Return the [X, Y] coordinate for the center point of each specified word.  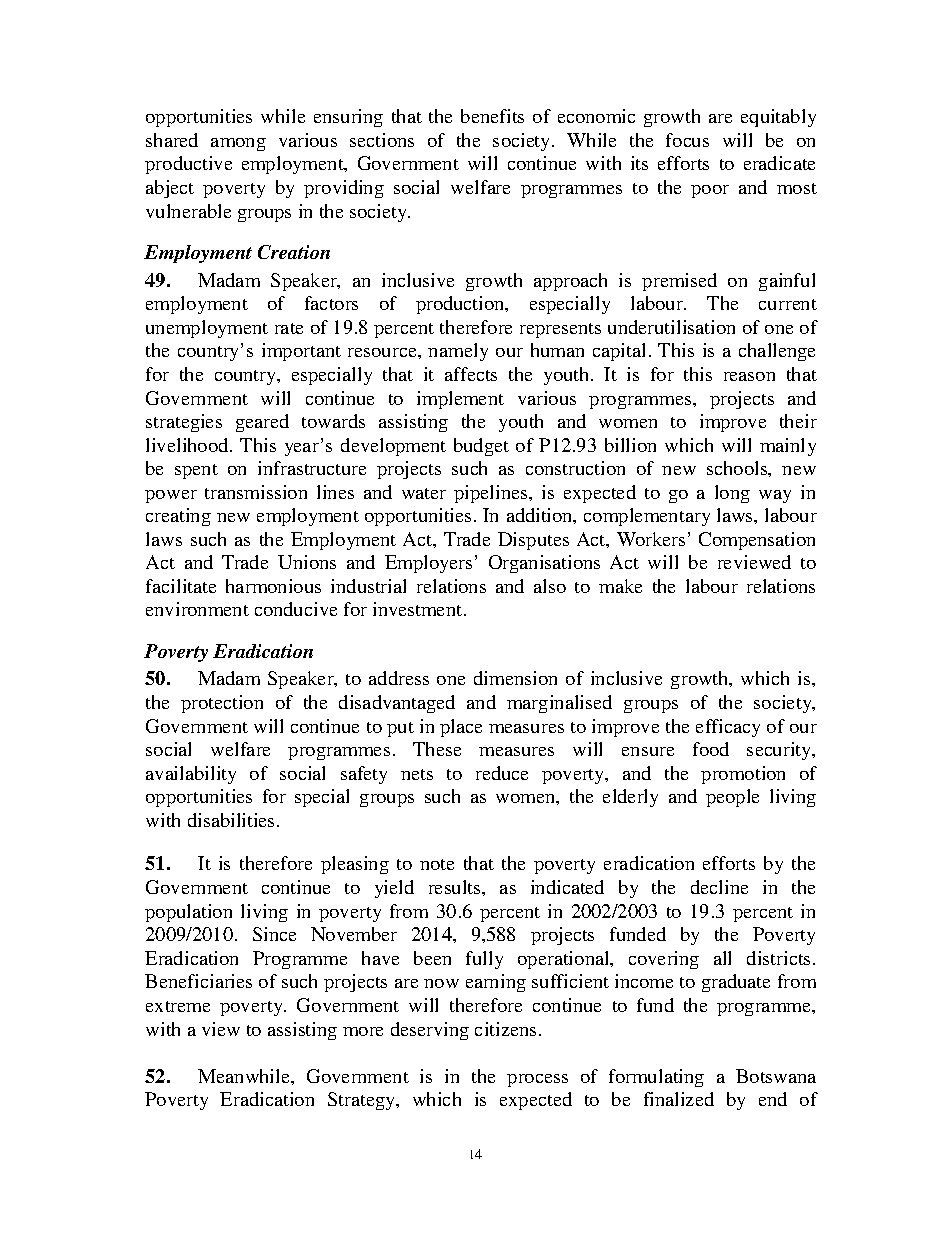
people [732, 798]
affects [471, 374]
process [537, 1080]
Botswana [776, 1076]
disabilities [231, 820]
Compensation [757, 541]
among [238, 144]
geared [262, 423]
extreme [178, 1006]
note [437, 864]
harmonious [273, 586]
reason [749, 376]
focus [687, 140]
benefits [492, 116]
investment [419, 609]
